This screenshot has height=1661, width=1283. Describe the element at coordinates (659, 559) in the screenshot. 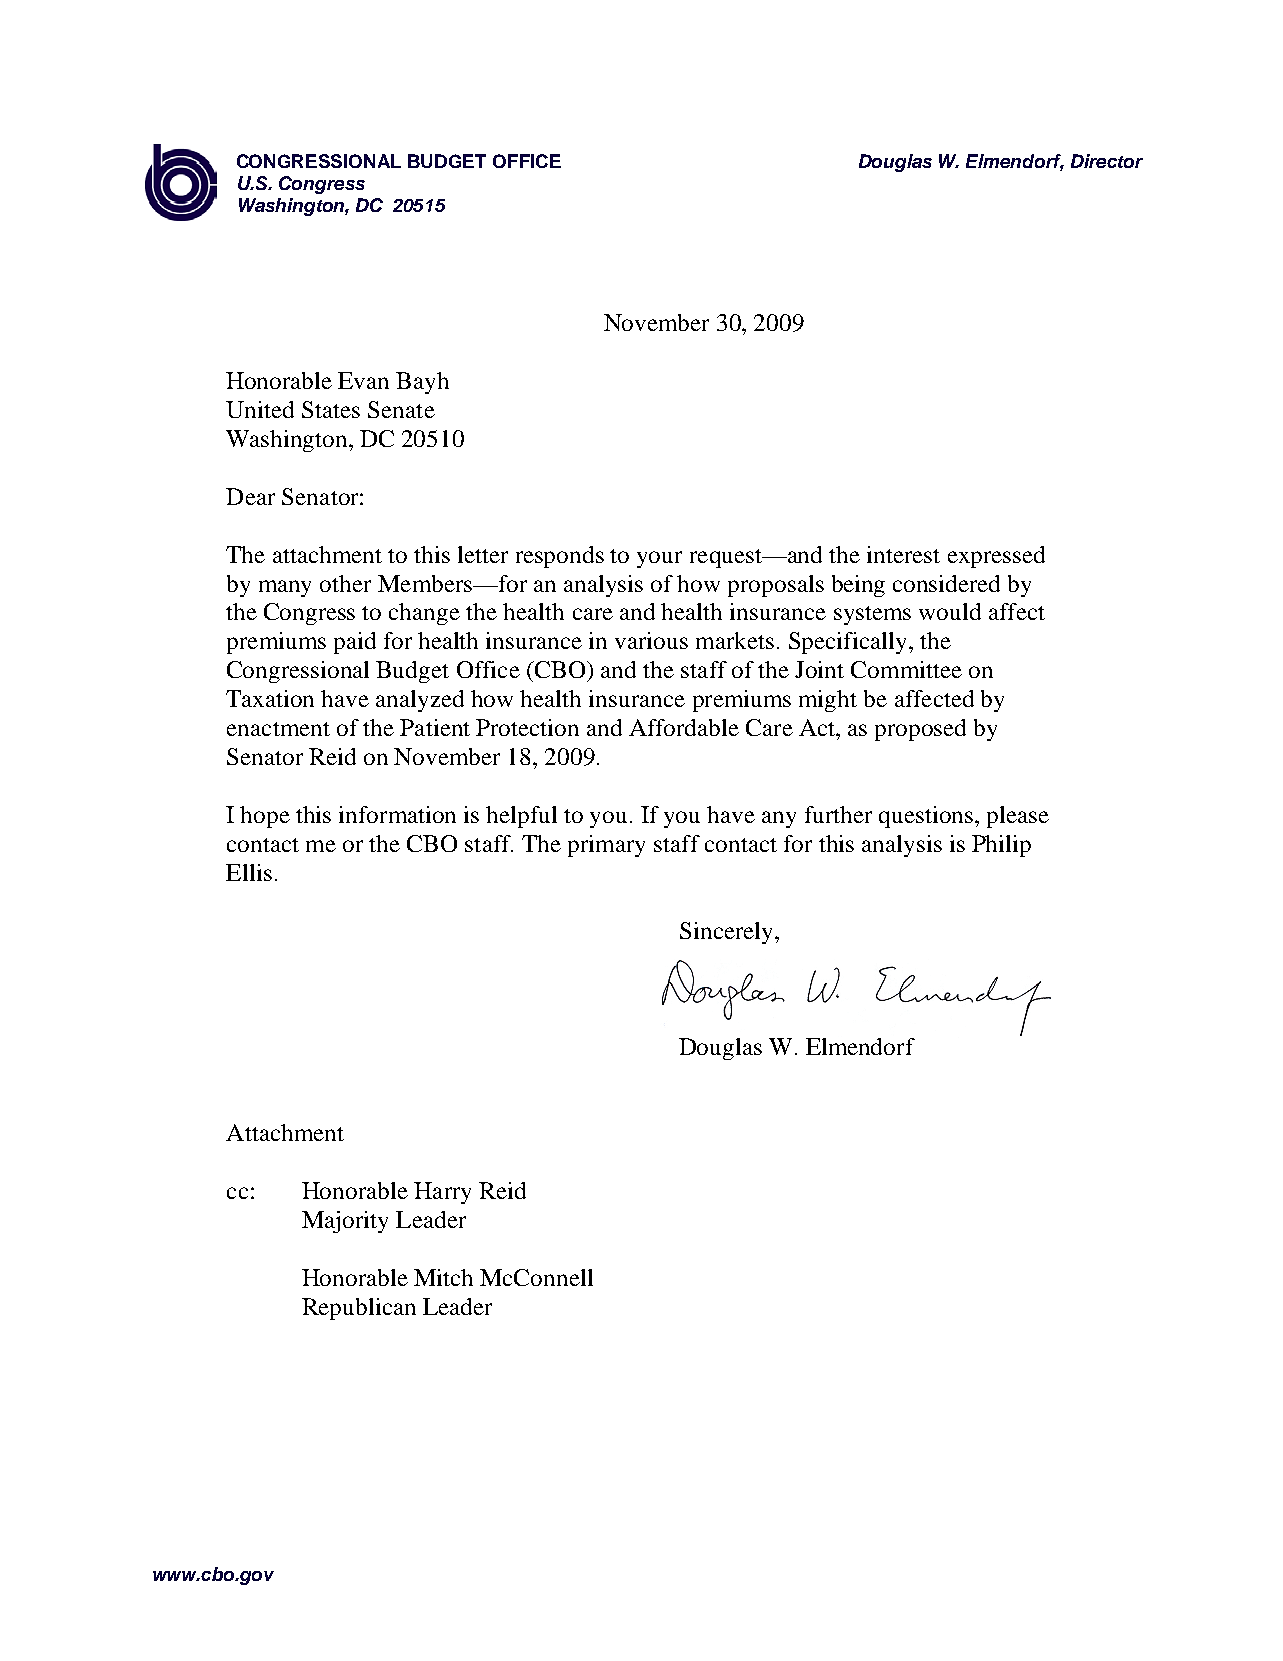

I see `your` at that location.
